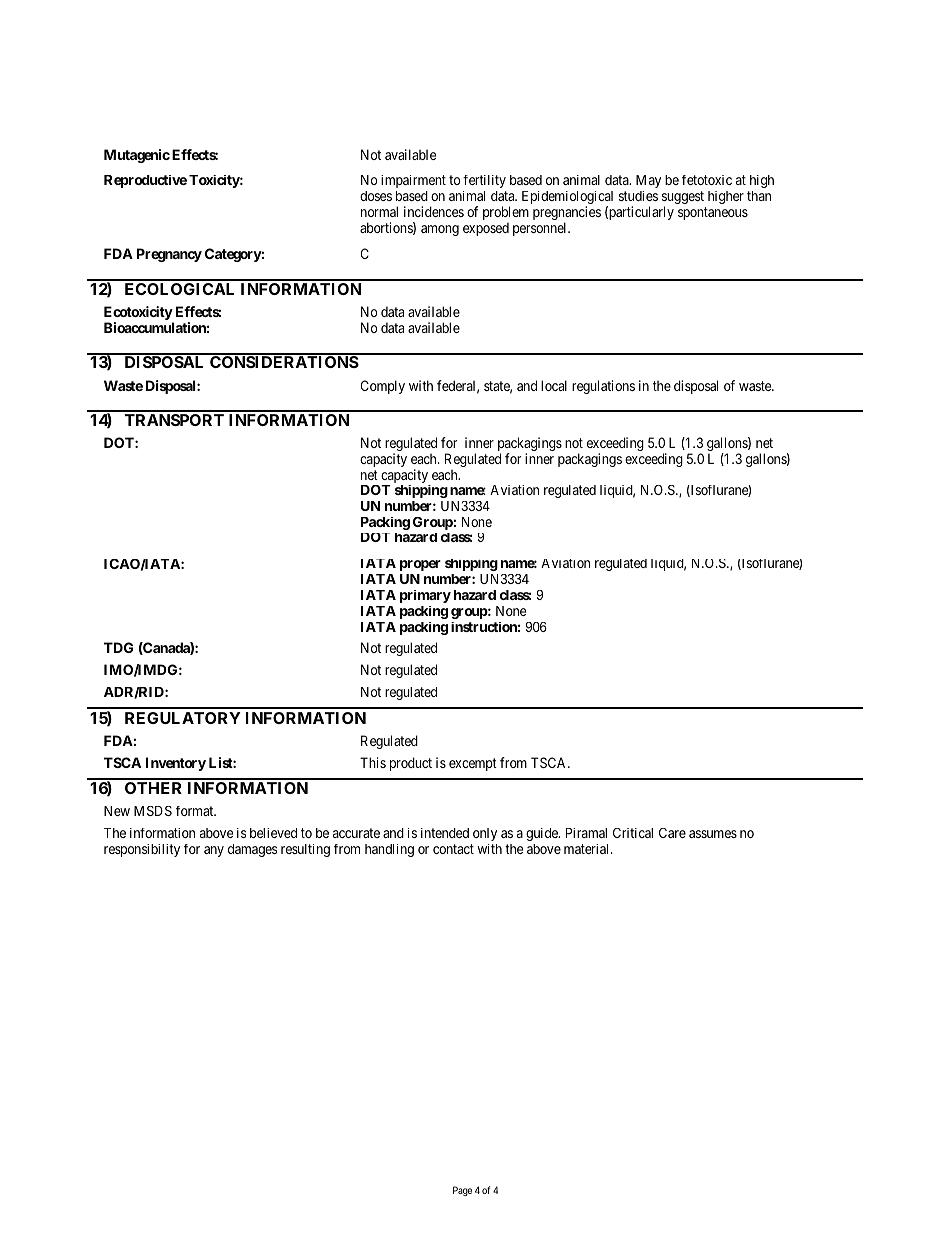 The image size is (952, 1233). Describe the element at coordinates (420, 565) in the page. I see `proper` at that location.
